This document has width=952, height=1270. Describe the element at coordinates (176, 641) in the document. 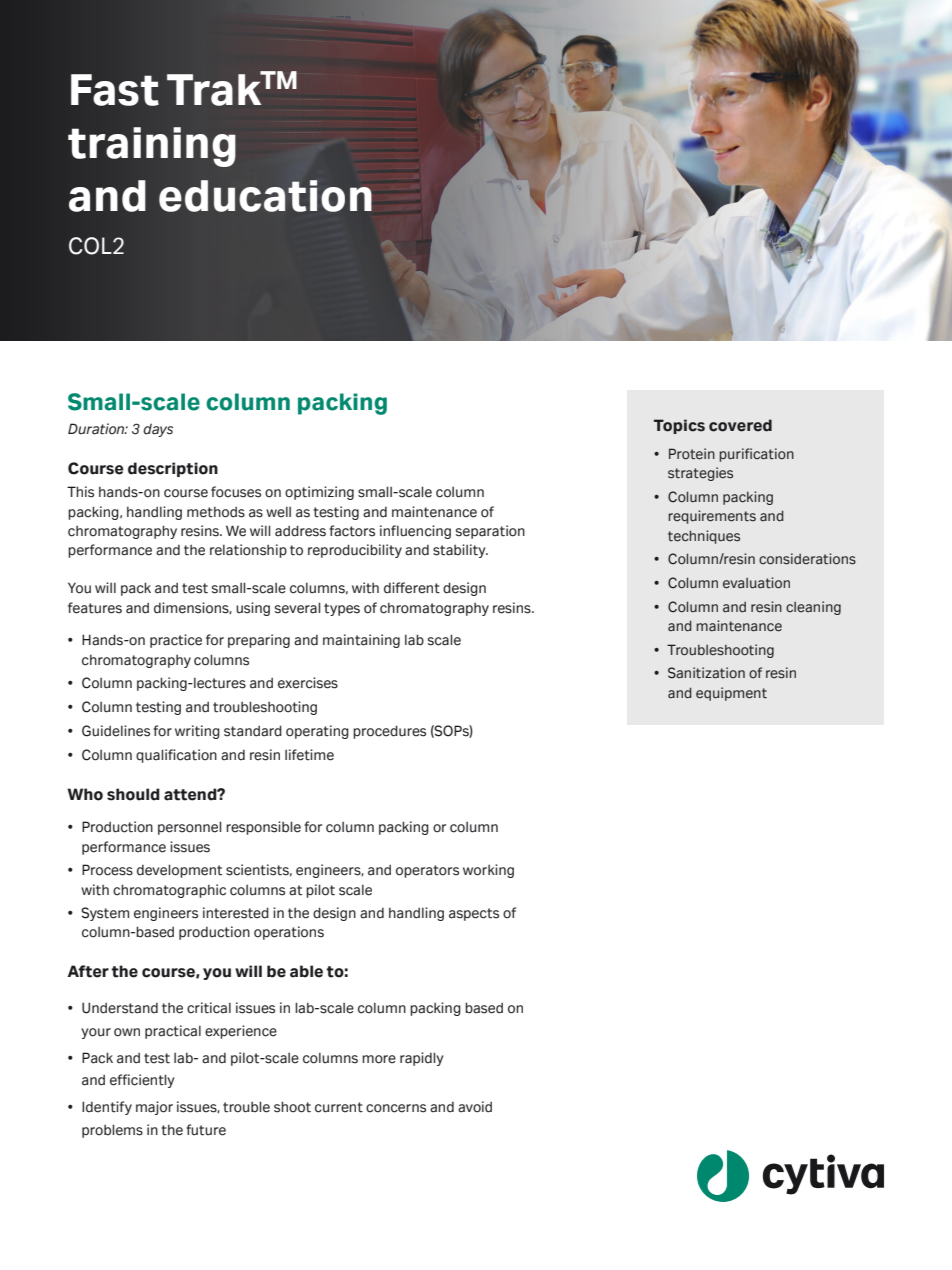

I see `practice` at that location.
